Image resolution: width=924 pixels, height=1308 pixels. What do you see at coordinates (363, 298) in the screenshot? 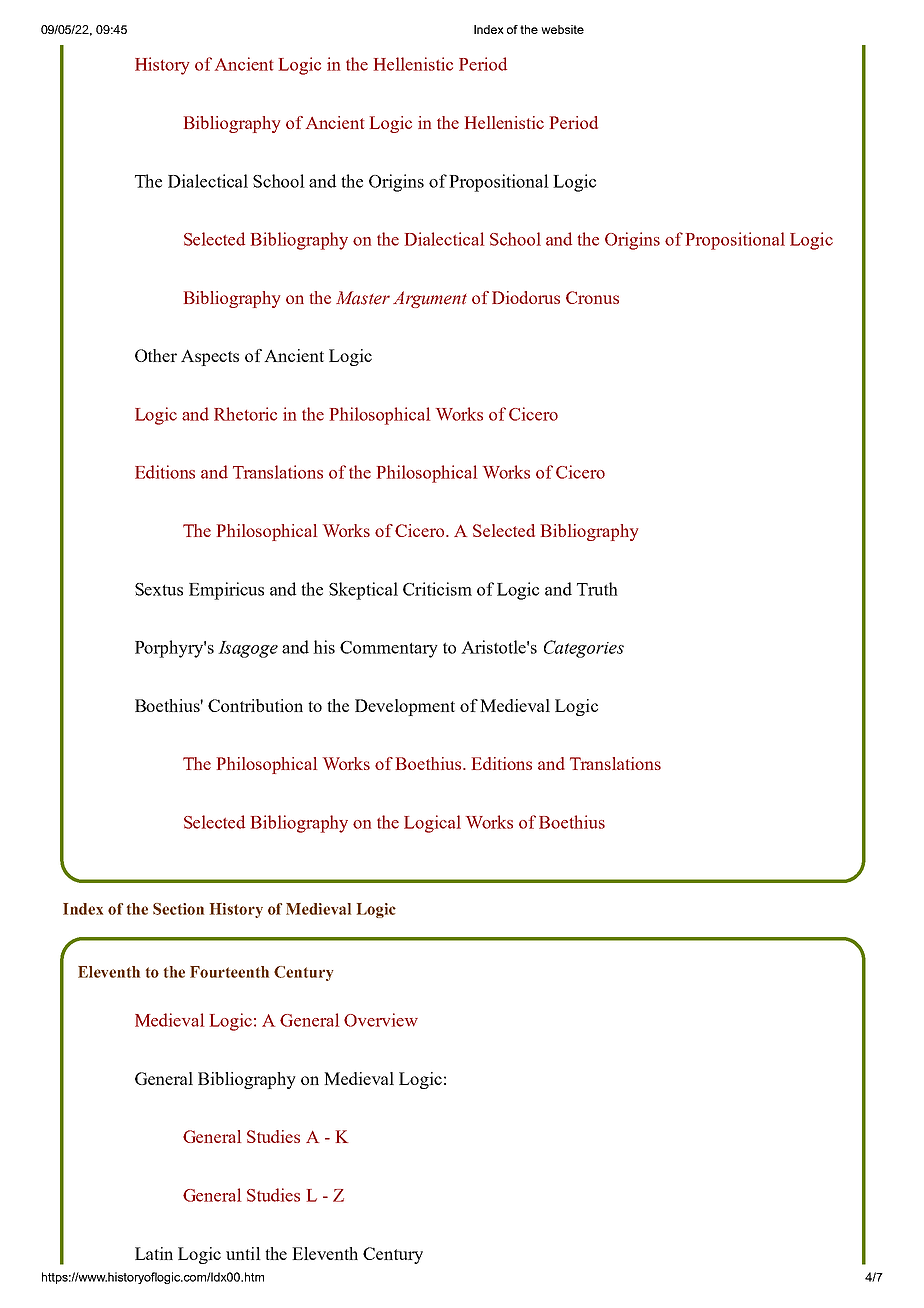
I see `Master` at bounding box center [363, 298].
